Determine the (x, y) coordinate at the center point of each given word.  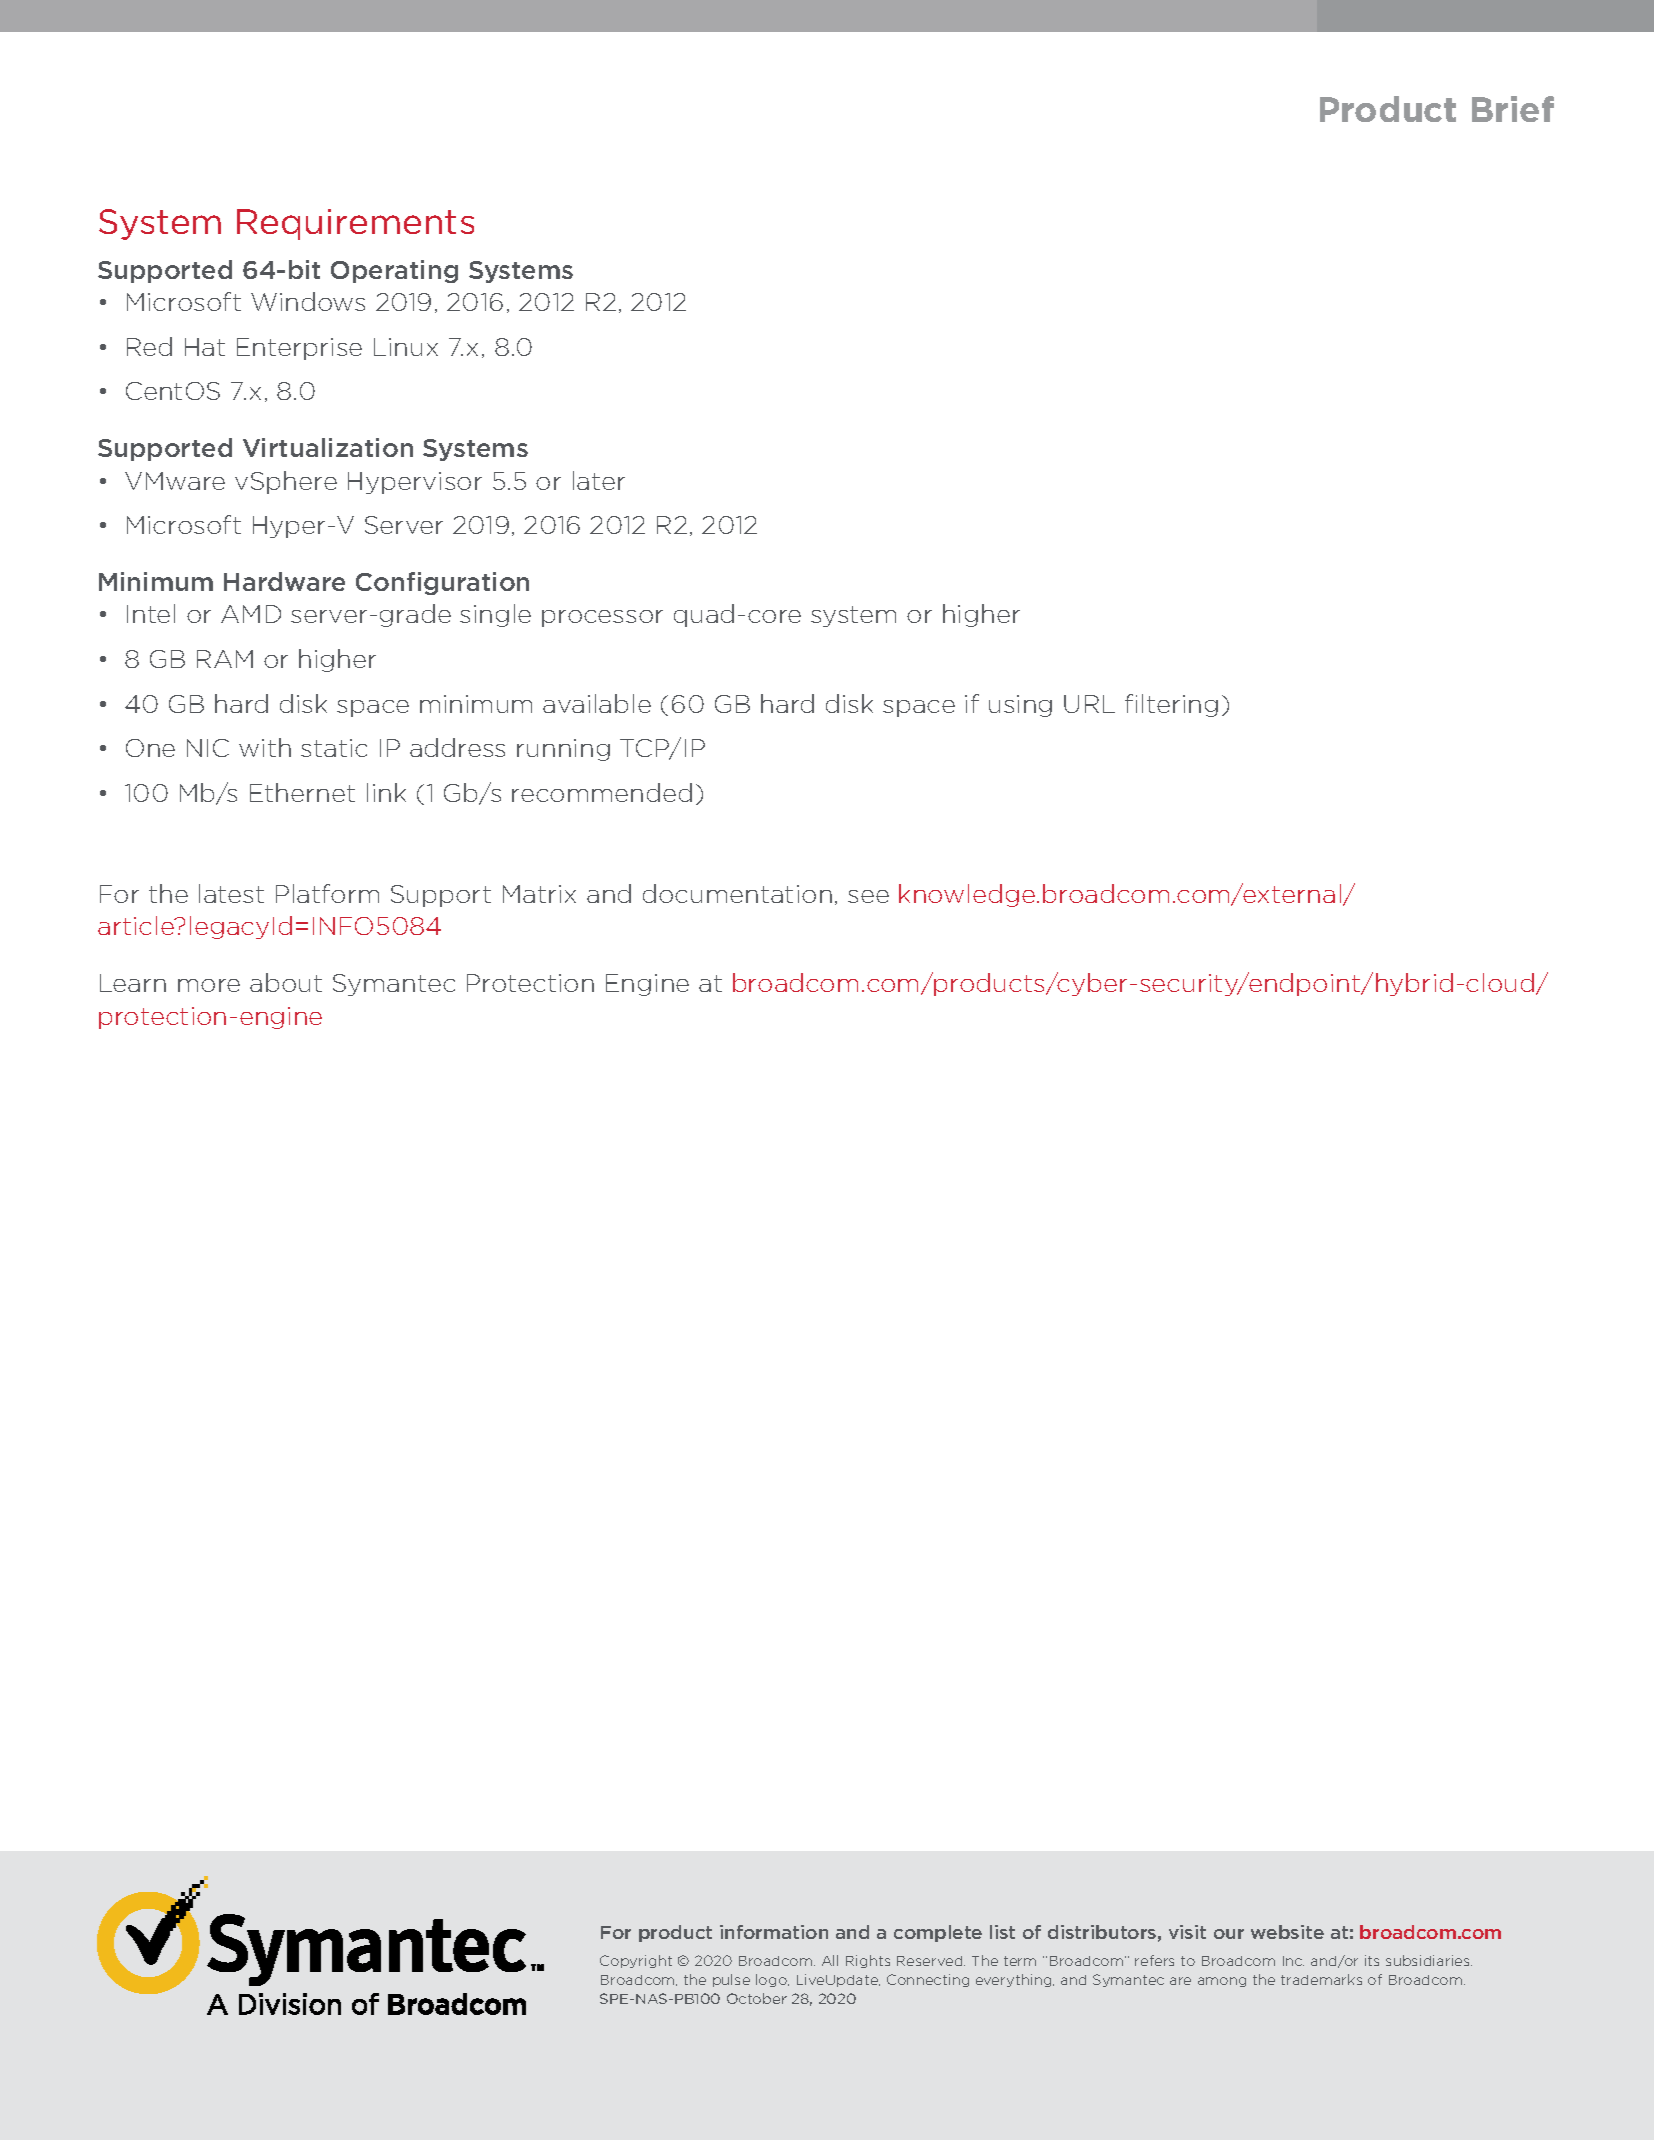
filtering (1171, 705)
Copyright (636, 1961)
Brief (1513, 109)
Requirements (355, 224)
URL (1089, 704)
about (286, 982)
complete (938, 1933)
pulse (731, 1980)
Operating (394, 271)
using (1020, 706)
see (868, 896)
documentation (737, 893)
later (599, 480)
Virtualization (328, 447)
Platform (327, 893)
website (1287, 1932)
